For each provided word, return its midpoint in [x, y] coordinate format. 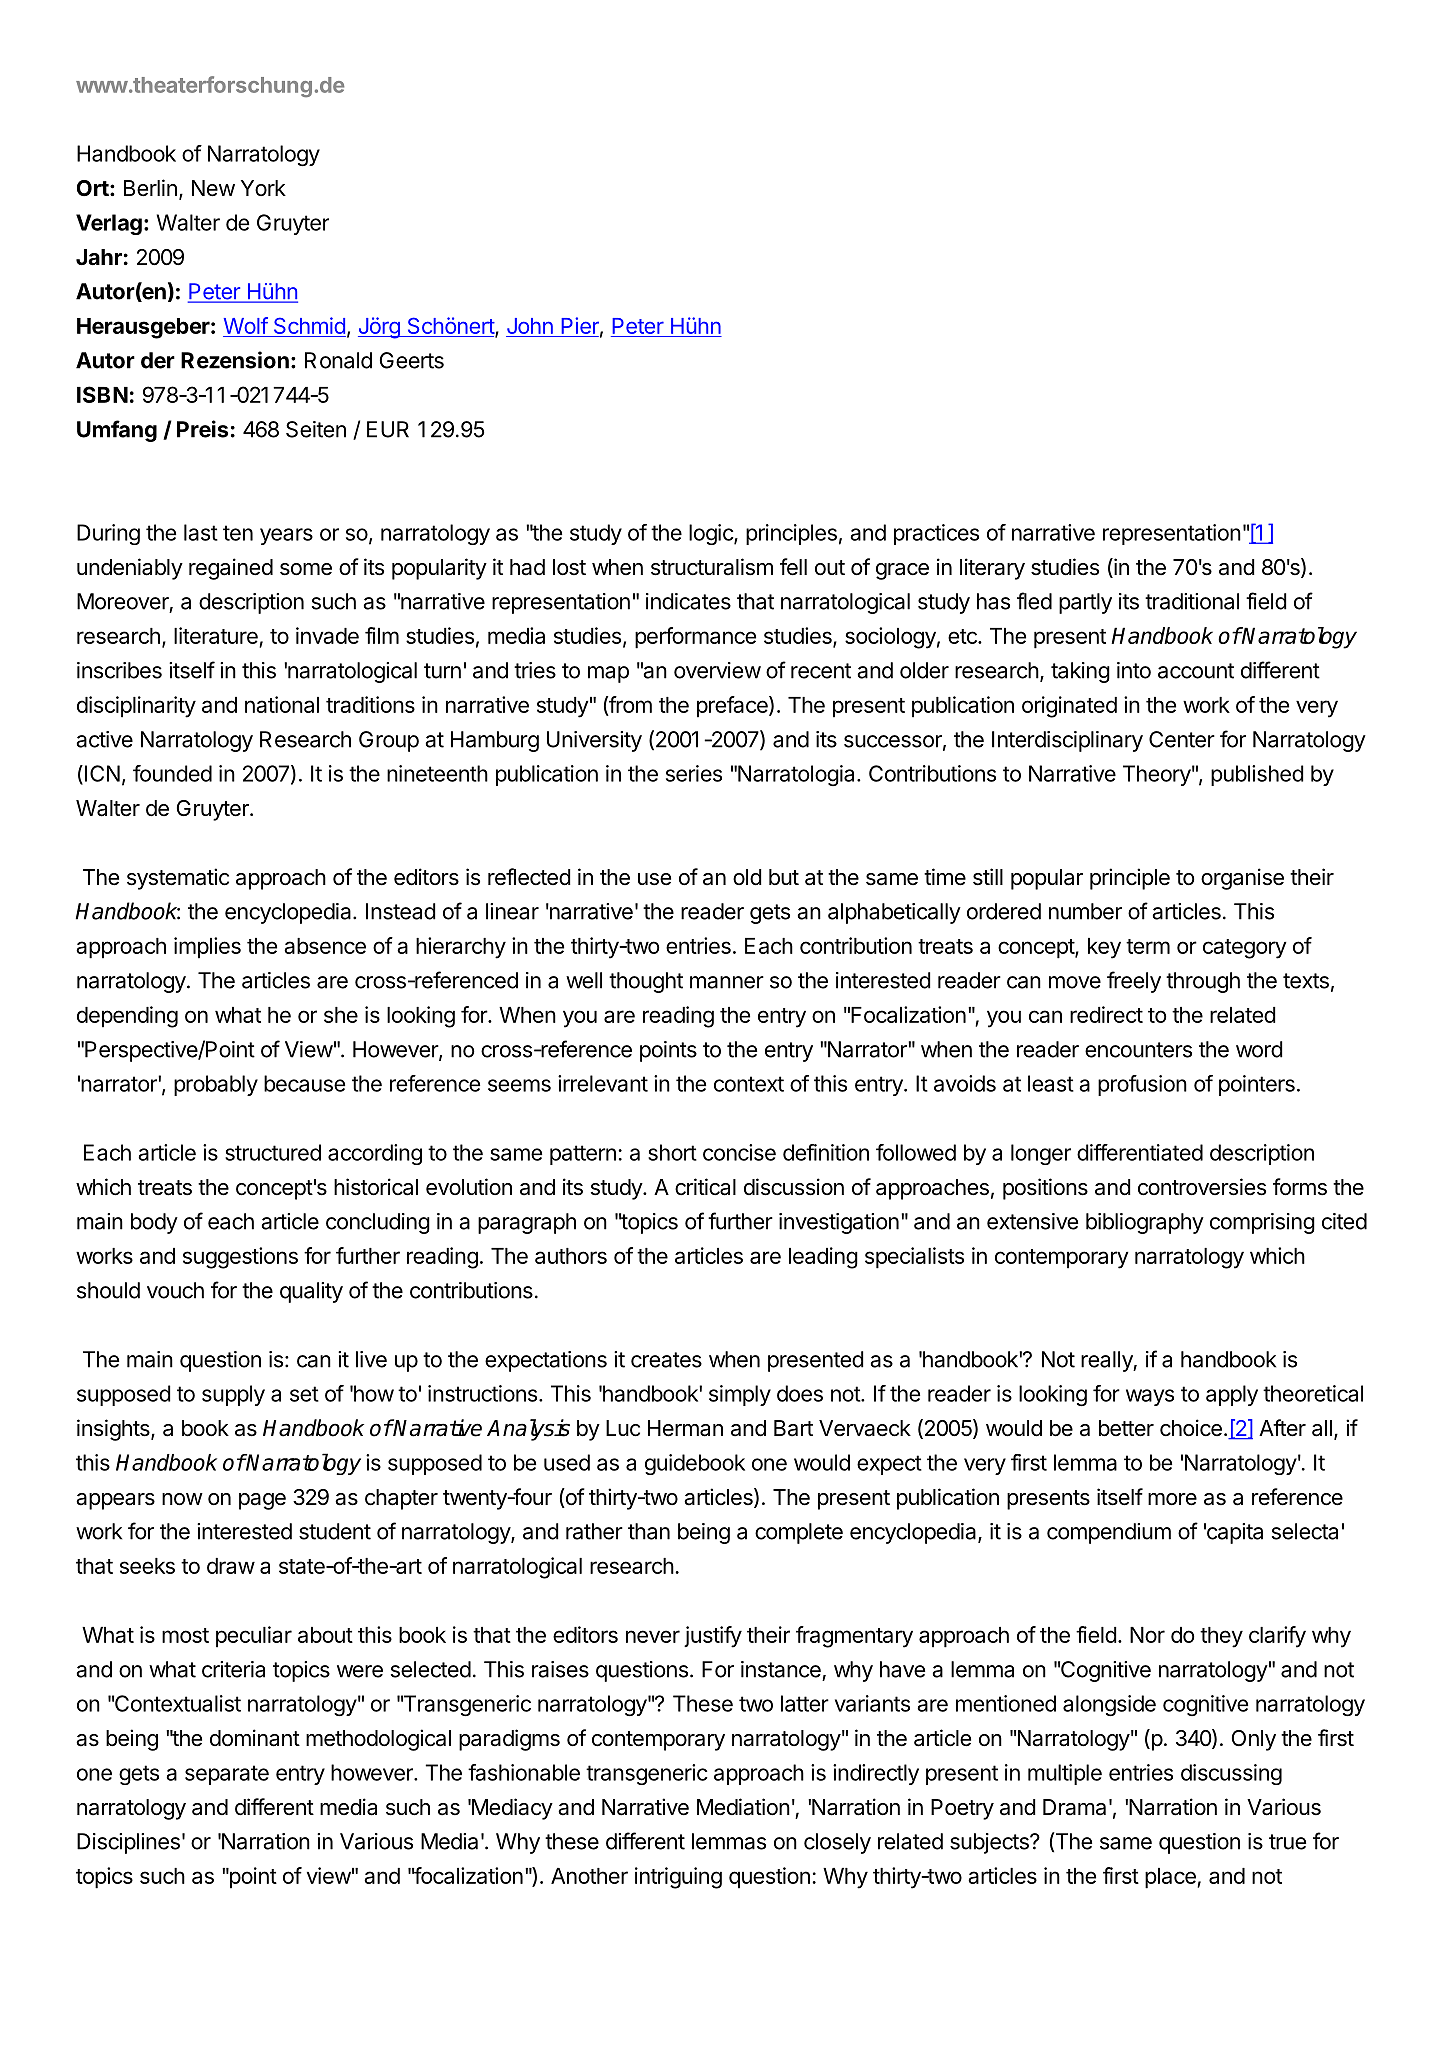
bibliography [1145, 1223]
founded [172, 773]
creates [666, 1360]
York [263, 188]
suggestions [240, 1258]
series [694, 773]
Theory [1157, 775]
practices [936, 534]
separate [227, 1775]
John [530, 327]
